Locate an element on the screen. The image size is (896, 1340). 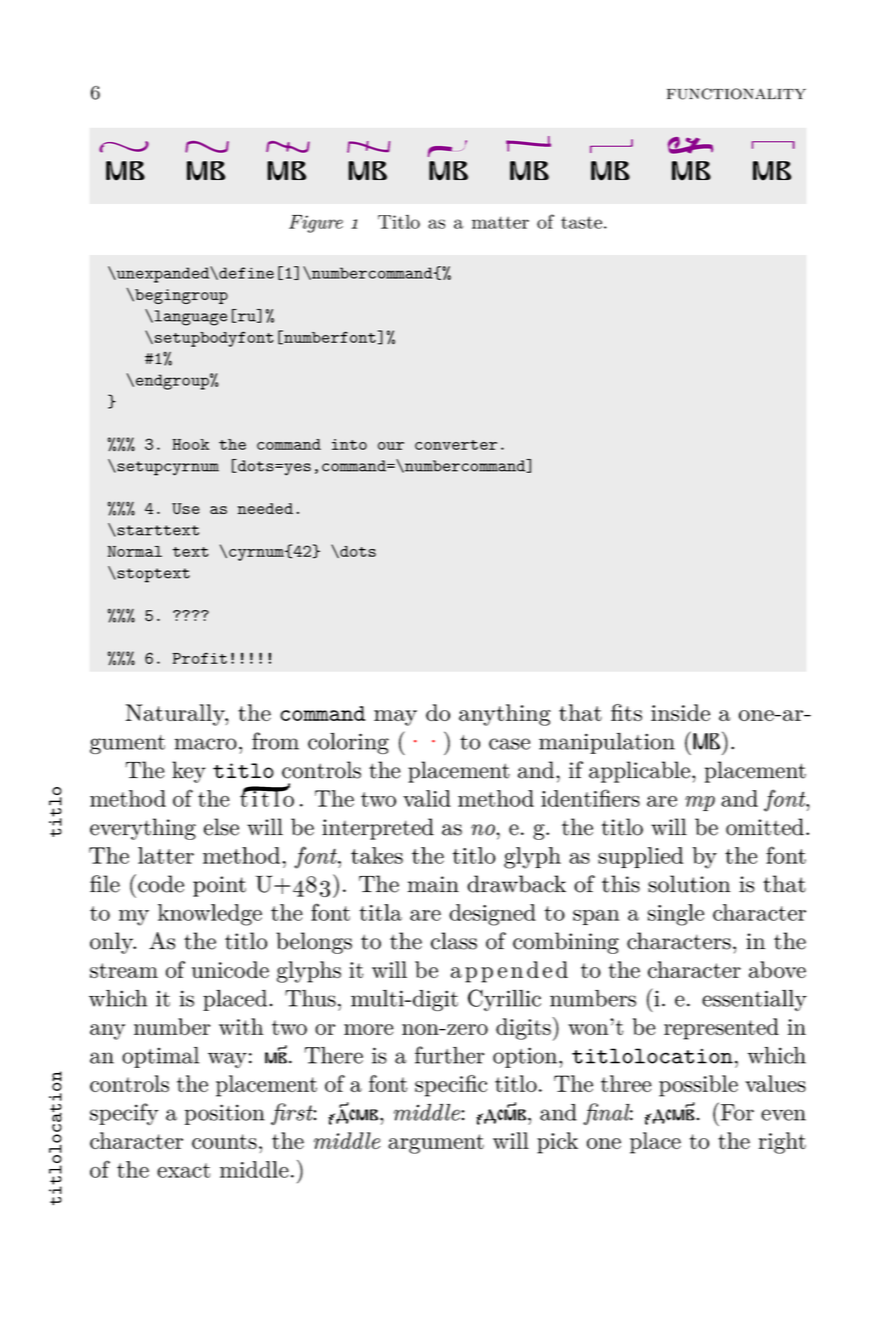
inside is located at coordinates (680, 712).
